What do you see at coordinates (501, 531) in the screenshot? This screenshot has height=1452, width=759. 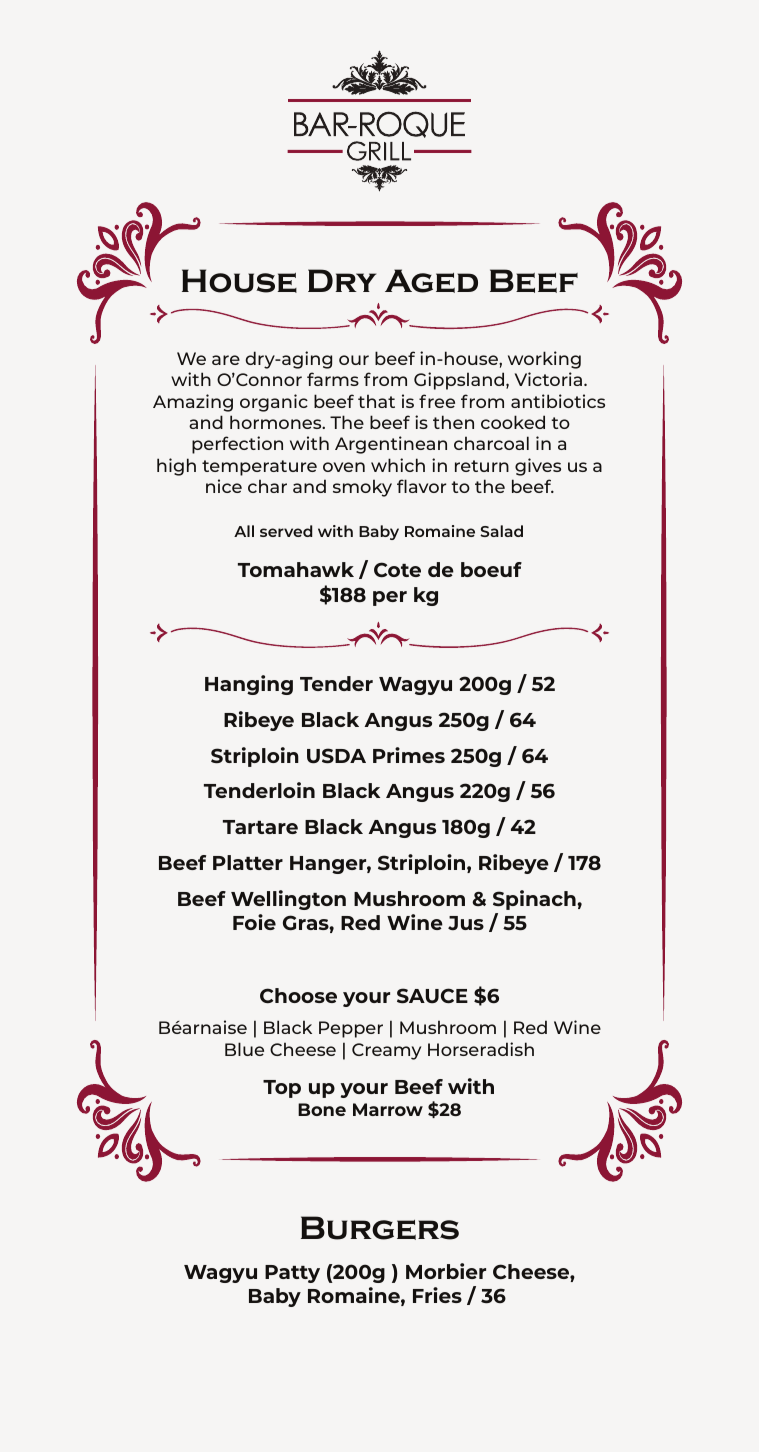 I see `Salad` at bounding box center [501, 531].
